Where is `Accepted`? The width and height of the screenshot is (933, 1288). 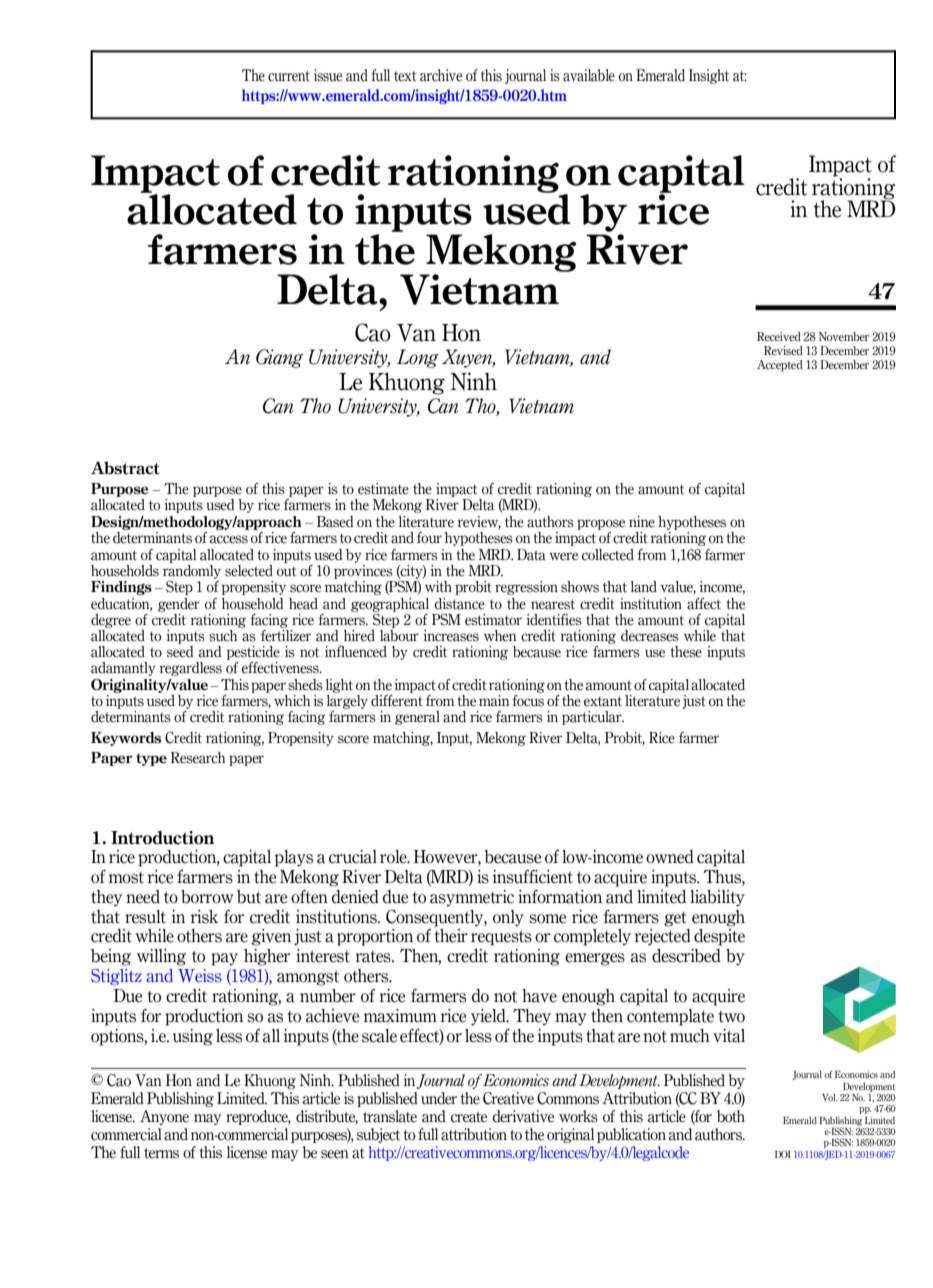
Accepted is located at coordinates (780, 366).
